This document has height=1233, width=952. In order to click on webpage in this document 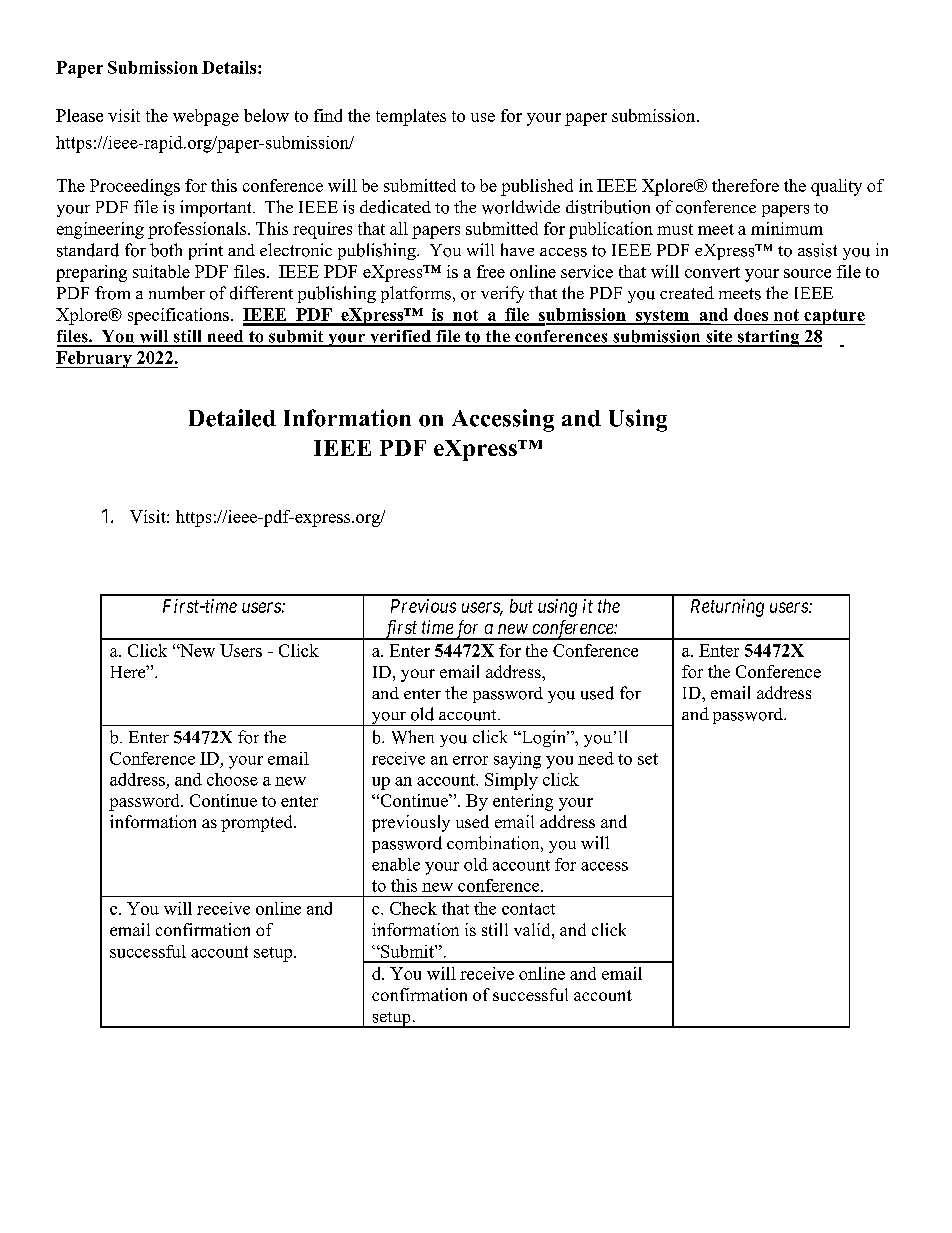, I will do `click(206, 117)`.
